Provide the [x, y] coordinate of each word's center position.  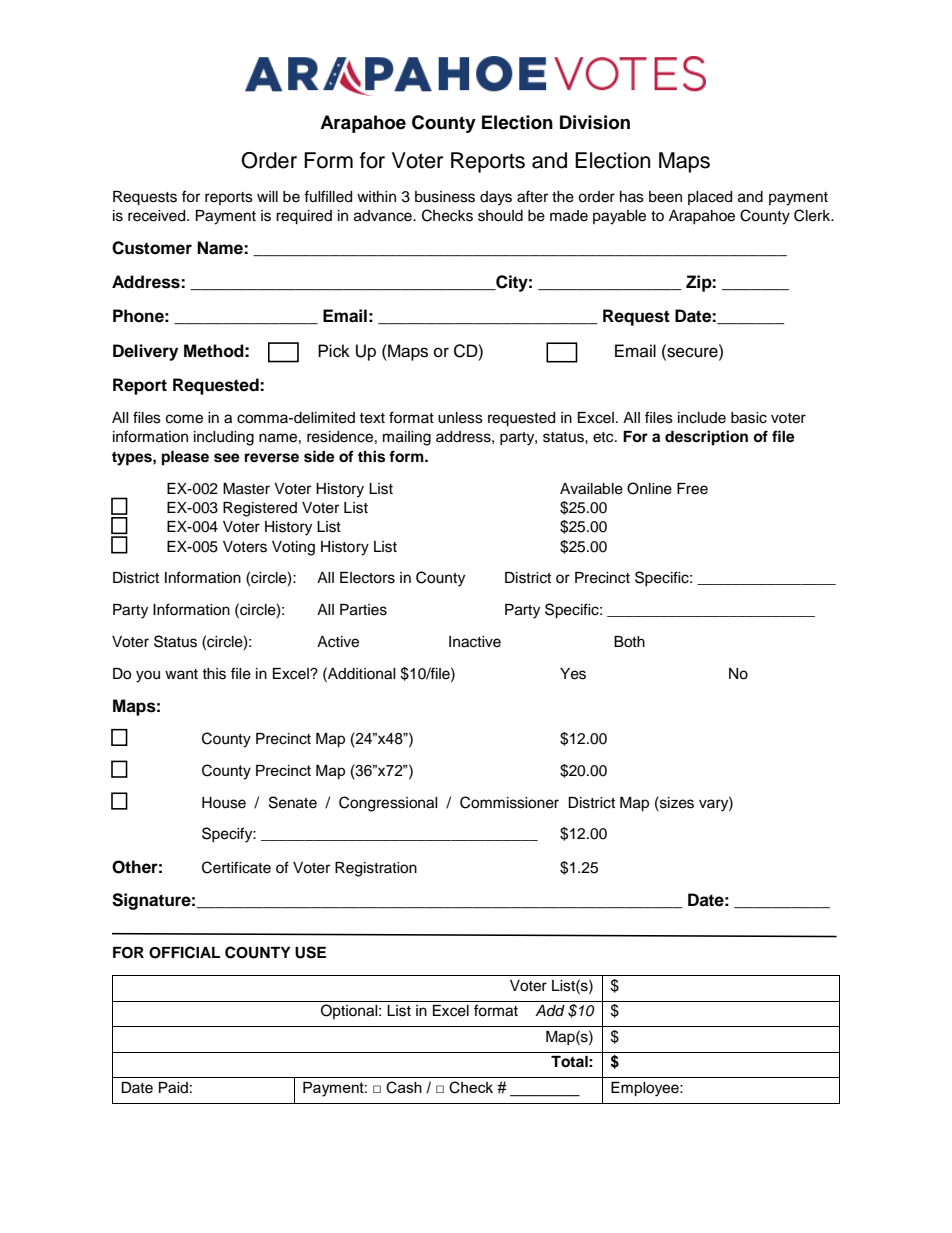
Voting [293, 548]
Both [629, 642]
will [267, 196]
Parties [363, 610]
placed [710, 198]
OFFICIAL [184, 952]
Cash [404, 1087]
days [496, 198]
